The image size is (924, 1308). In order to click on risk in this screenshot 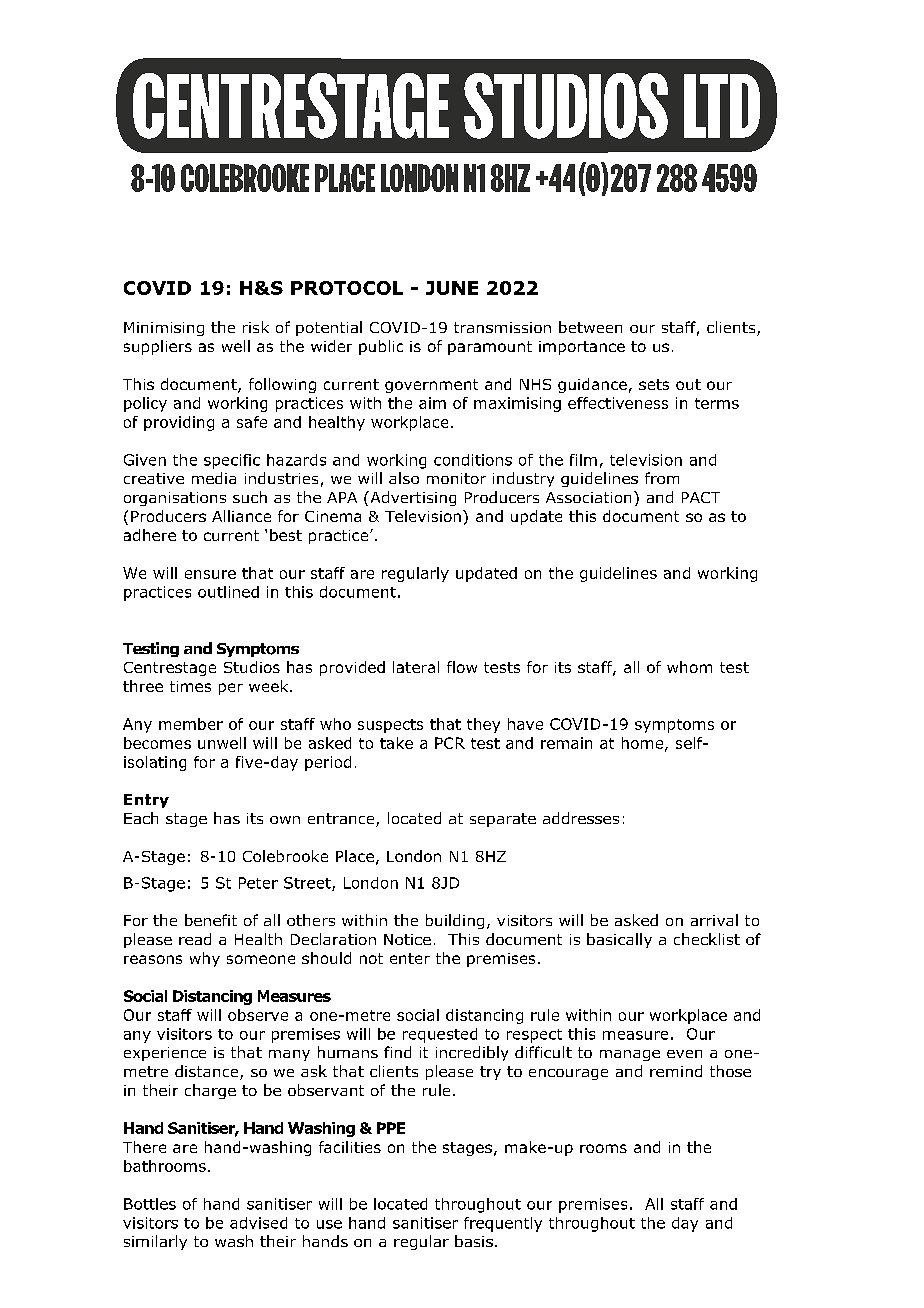, I will do `click(256, 327)`.
